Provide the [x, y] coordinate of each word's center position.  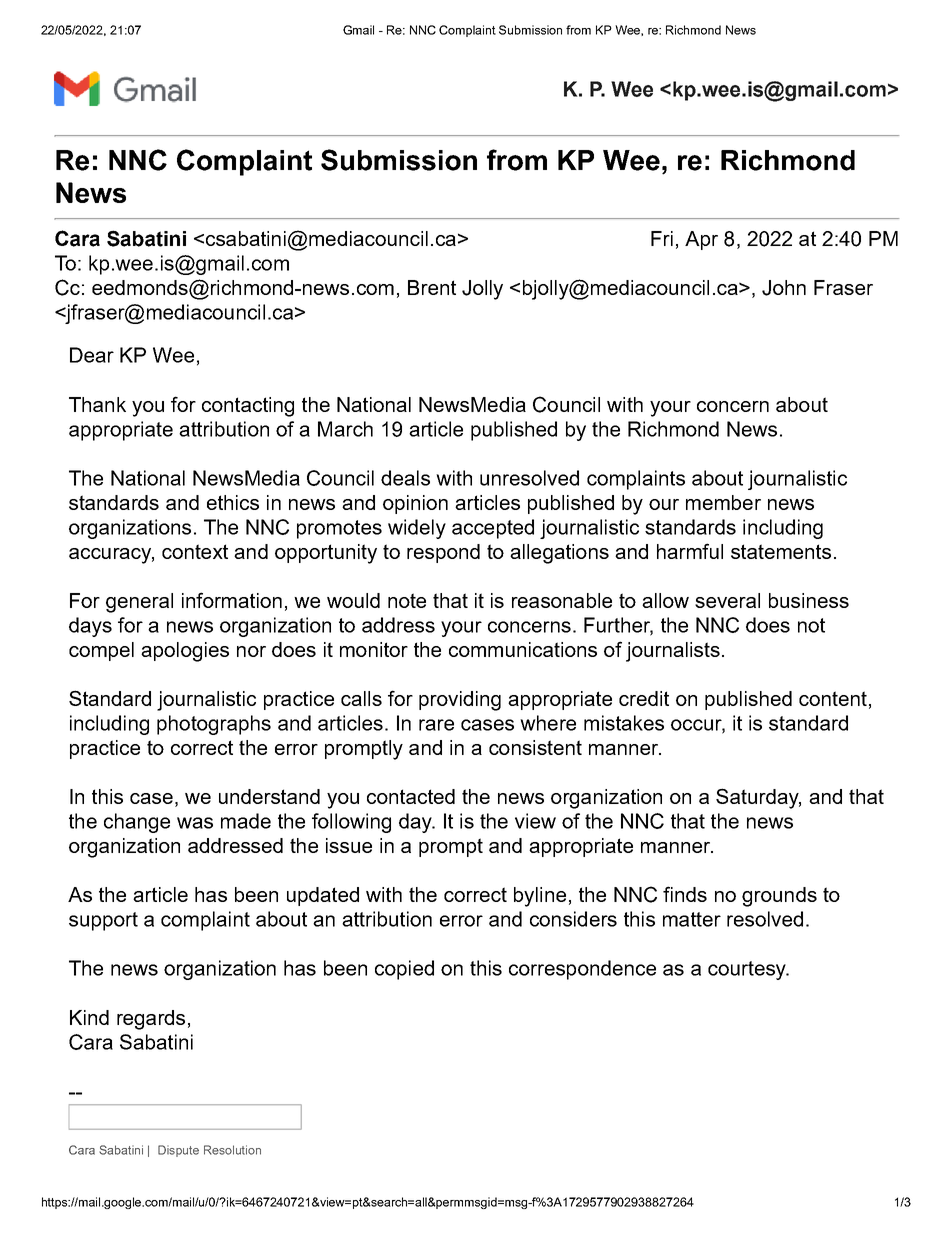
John [784, 288]
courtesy [748, 970]
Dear [92, 355]
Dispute [178, 1151]
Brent [432, 287]
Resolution [232, 1150]
